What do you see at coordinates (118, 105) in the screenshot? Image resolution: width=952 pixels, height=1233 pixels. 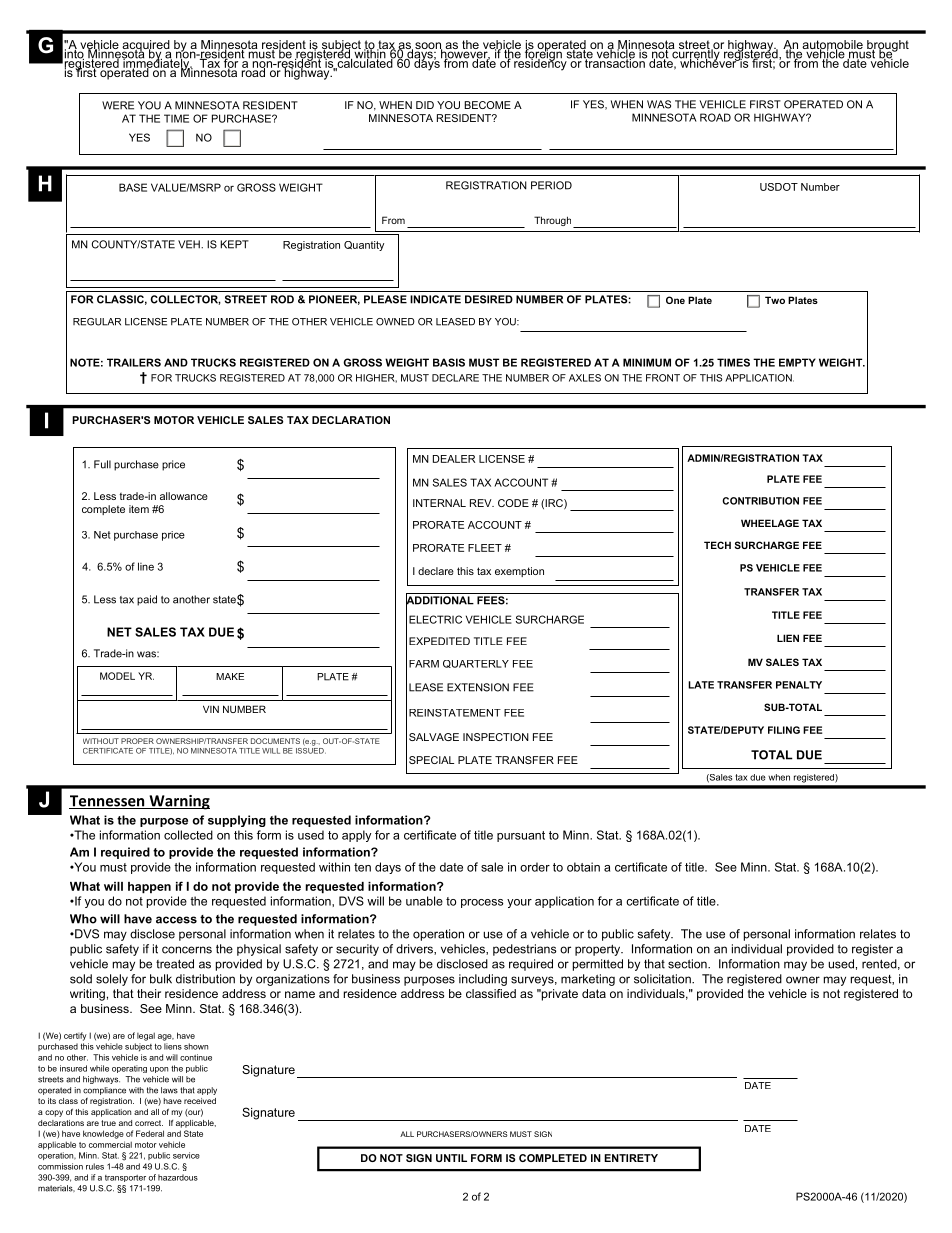 I see `WERE` at bounding box center [118, 105].
